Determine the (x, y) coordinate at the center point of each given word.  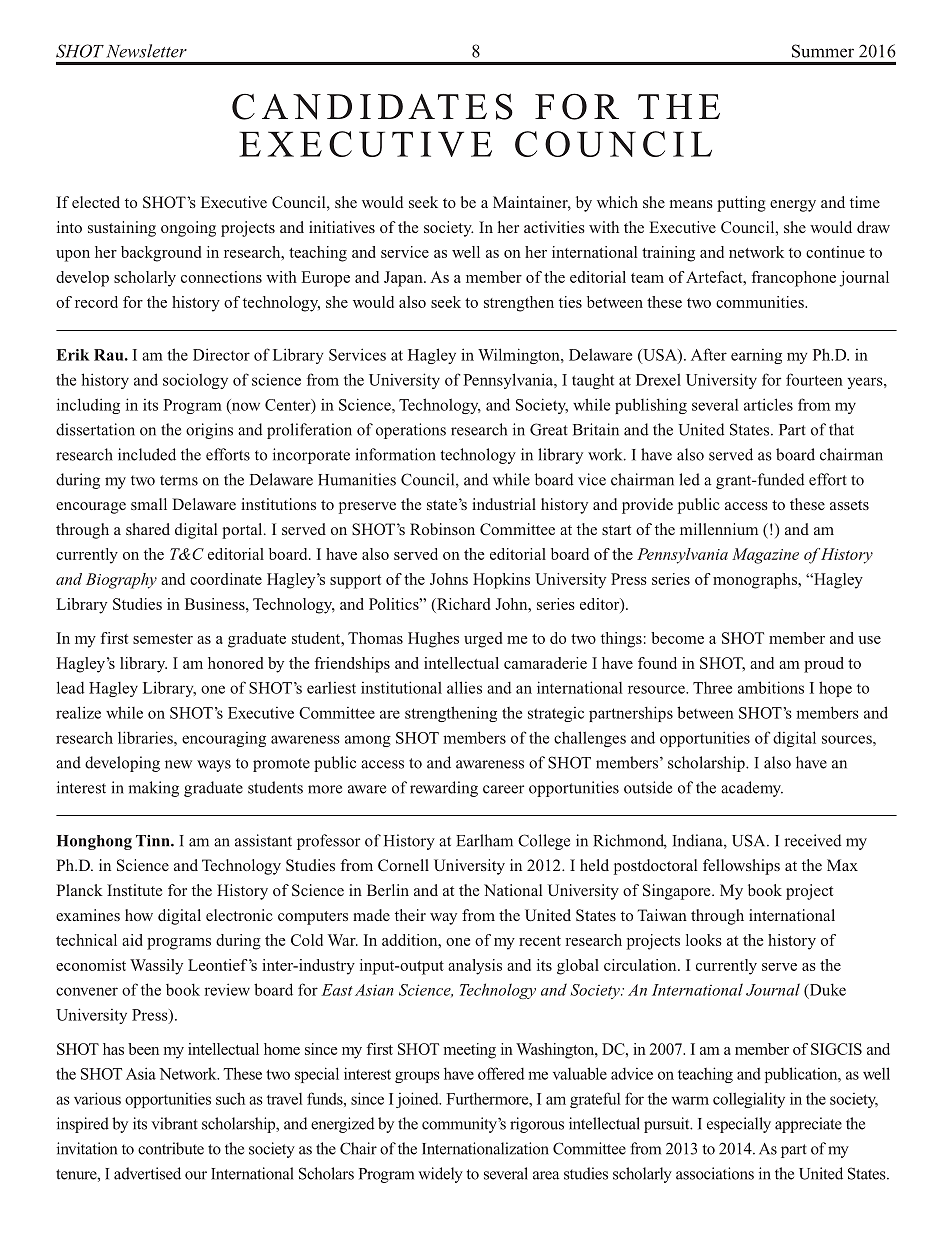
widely (440, 1175)
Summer (823, 51)
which (617, 202)
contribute (171, 1148)
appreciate (808, 1125)
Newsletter (146, 51)
